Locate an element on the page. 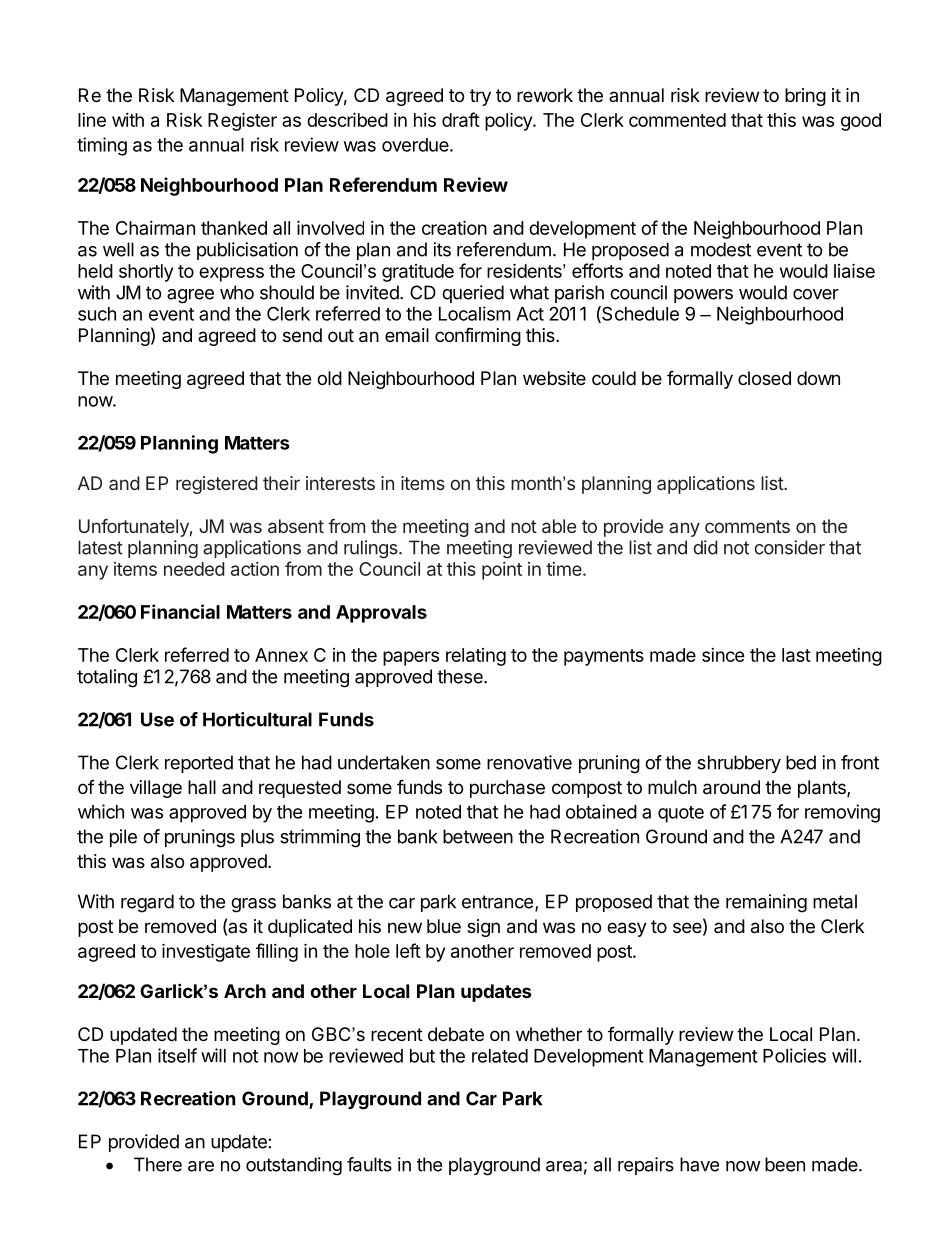  remaining is located at coordinates (766, 903).
